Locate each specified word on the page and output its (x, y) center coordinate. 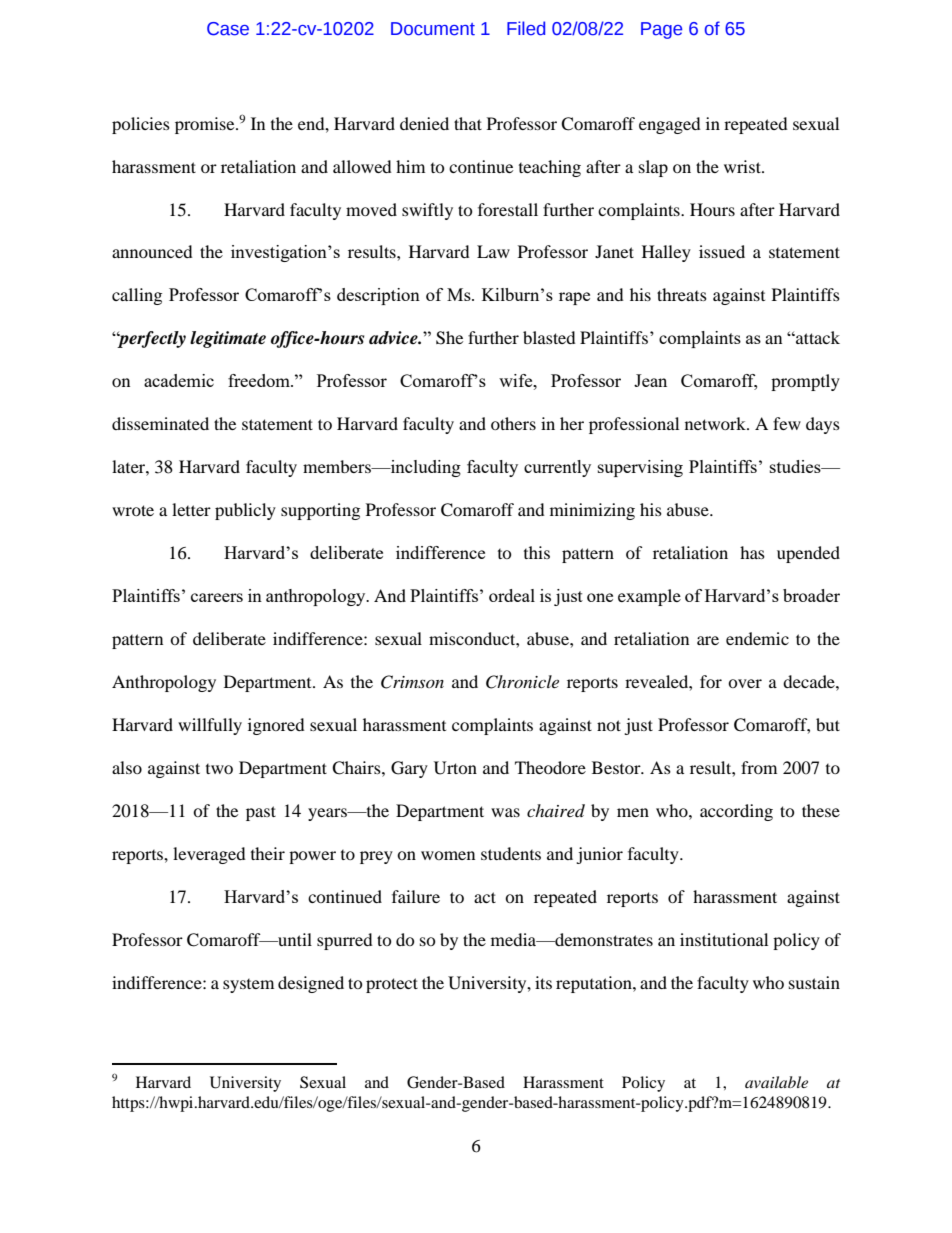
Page (661, 30)
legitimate (228, 339)
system (248, 986)
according (736, 812)
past (261, 813)
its (543, 982)
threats (682, 294)
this (537, 552)
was (505, 812)
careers (217, 597)
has (752, 552)
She (449, 338)
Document (433, 29)
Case (228, 29)
